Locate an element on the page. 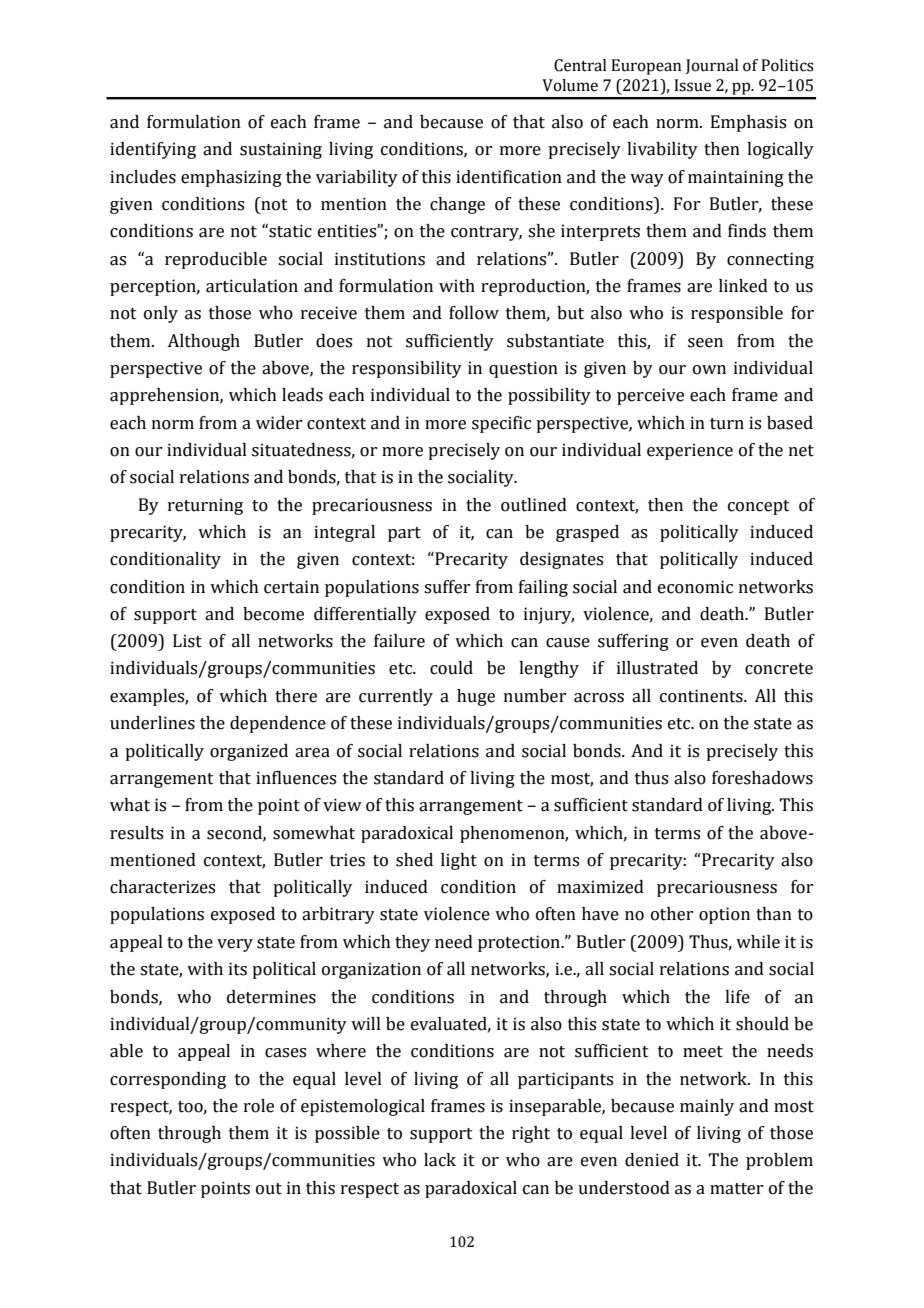  Issue is located at coordinates (692, 85).
